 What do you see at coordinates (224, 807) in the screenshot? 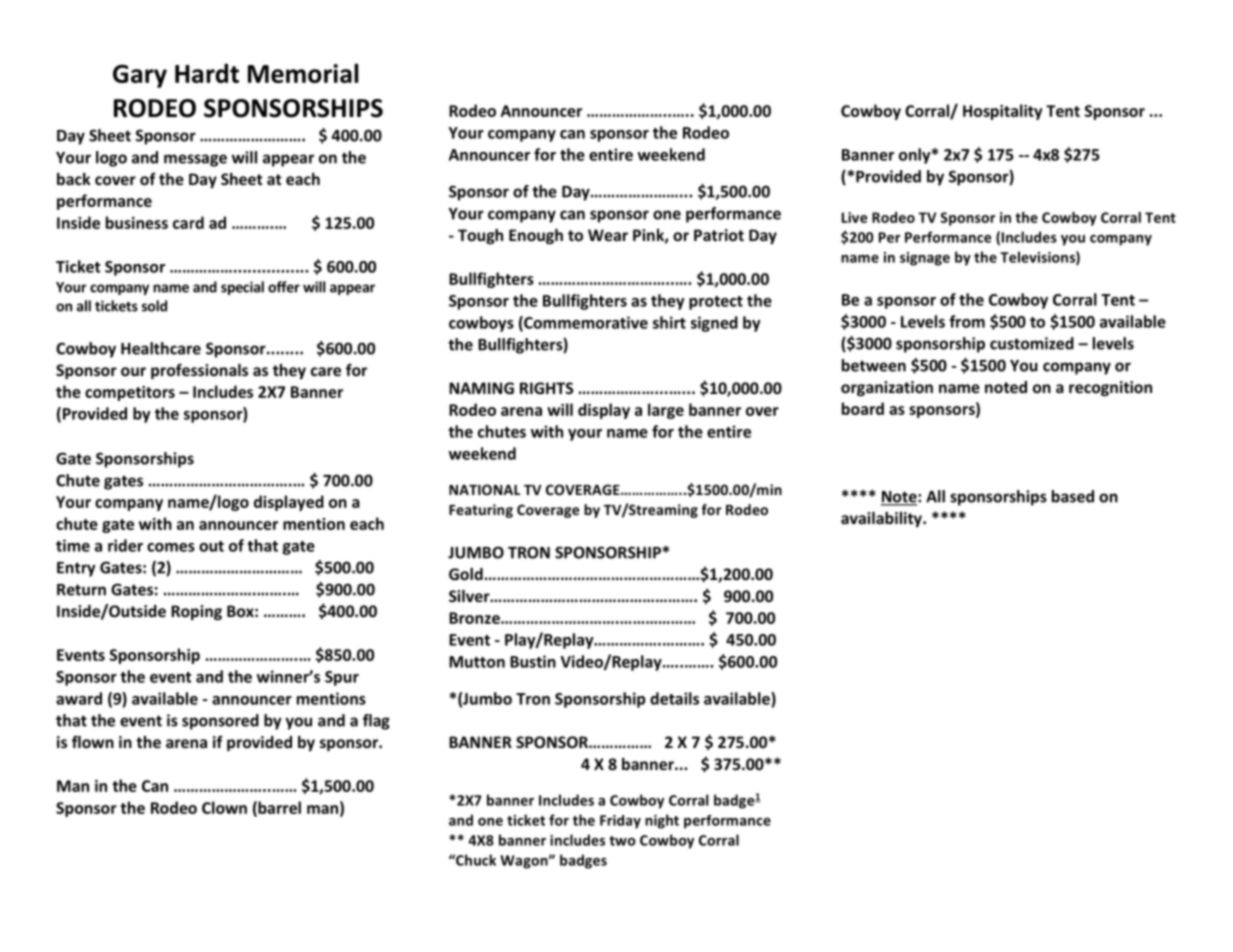
I see `Clown` at bounding box center [224, 807].
